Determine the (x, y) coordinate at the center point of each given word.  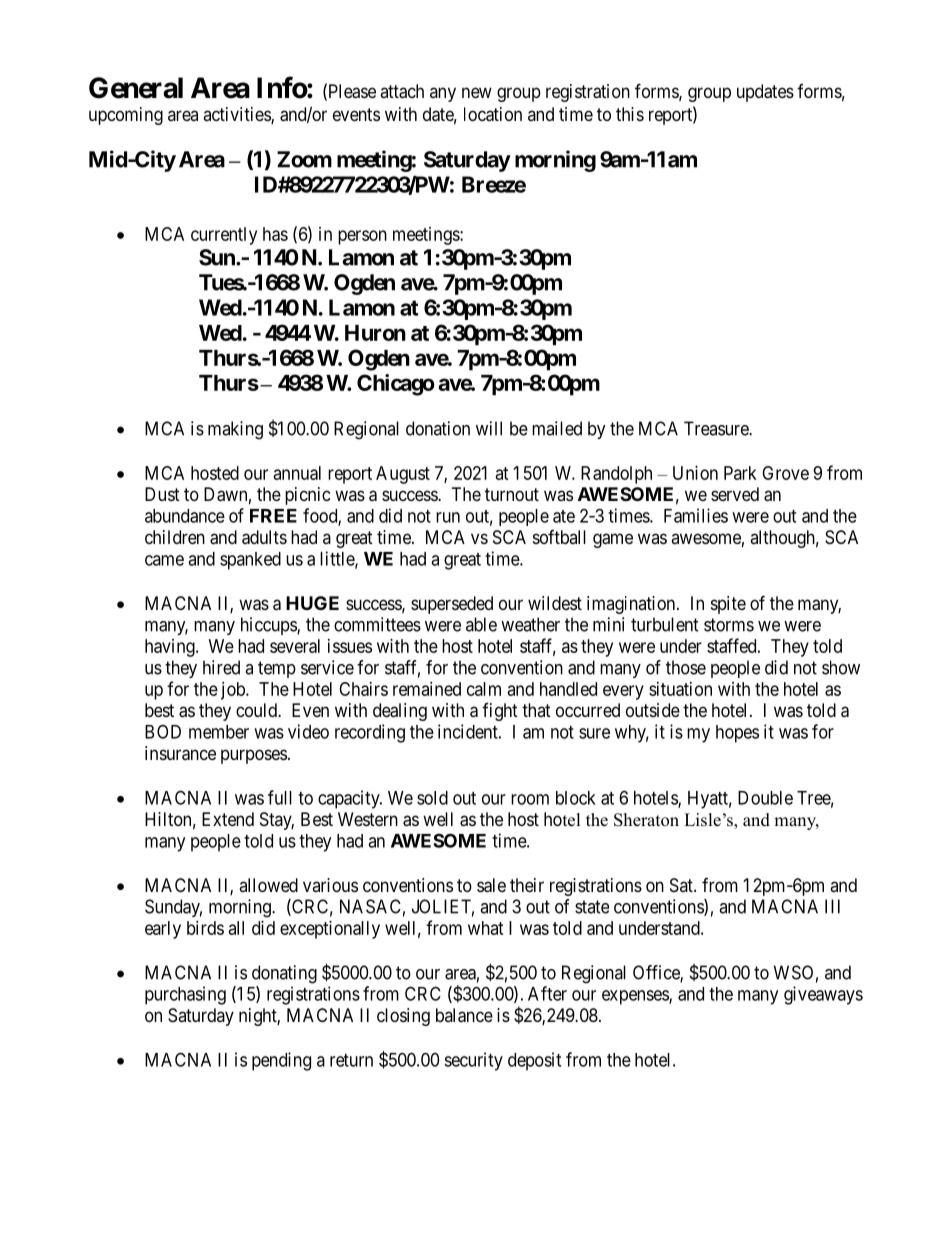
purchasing (185, 995)
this (630, 114)
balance (464, 1015)
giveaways (823, 995)
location (493, 114)
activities (237, 115)
